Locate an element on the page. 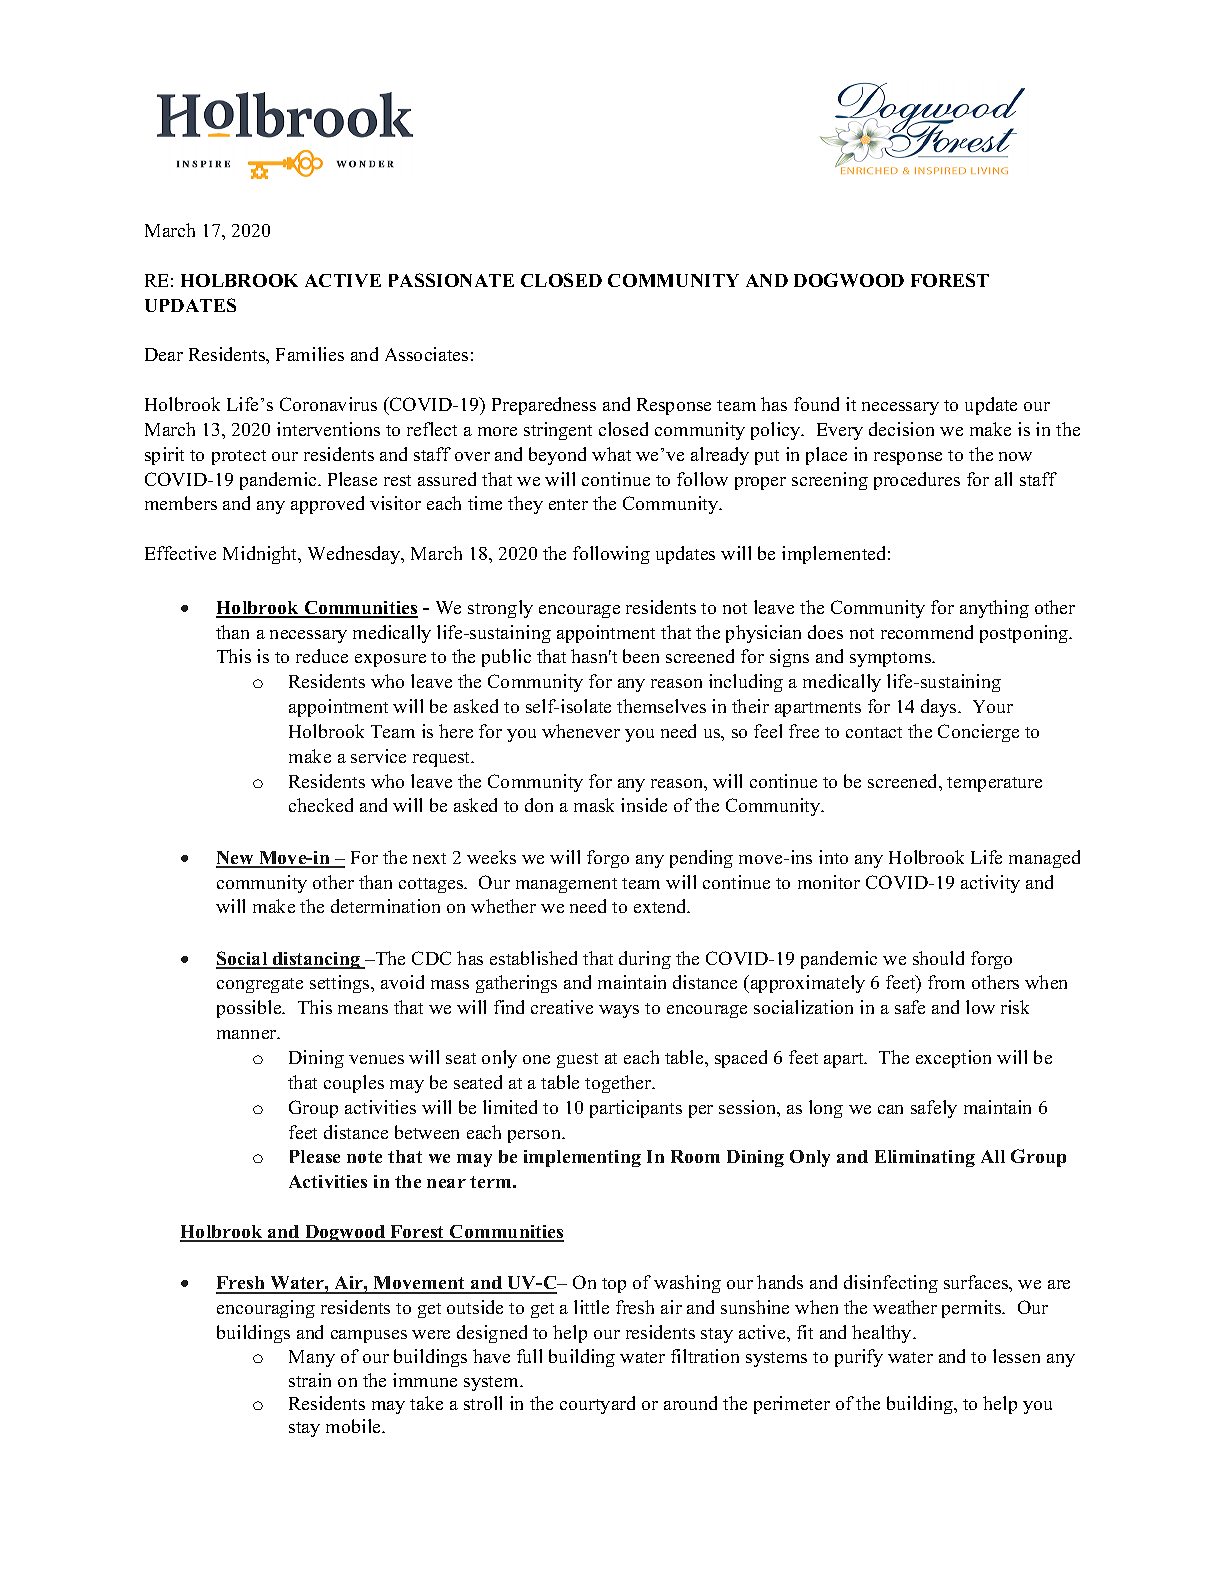 The height and width of the page is (1586, 1226). strongly is located at coordinates (500, 609).
